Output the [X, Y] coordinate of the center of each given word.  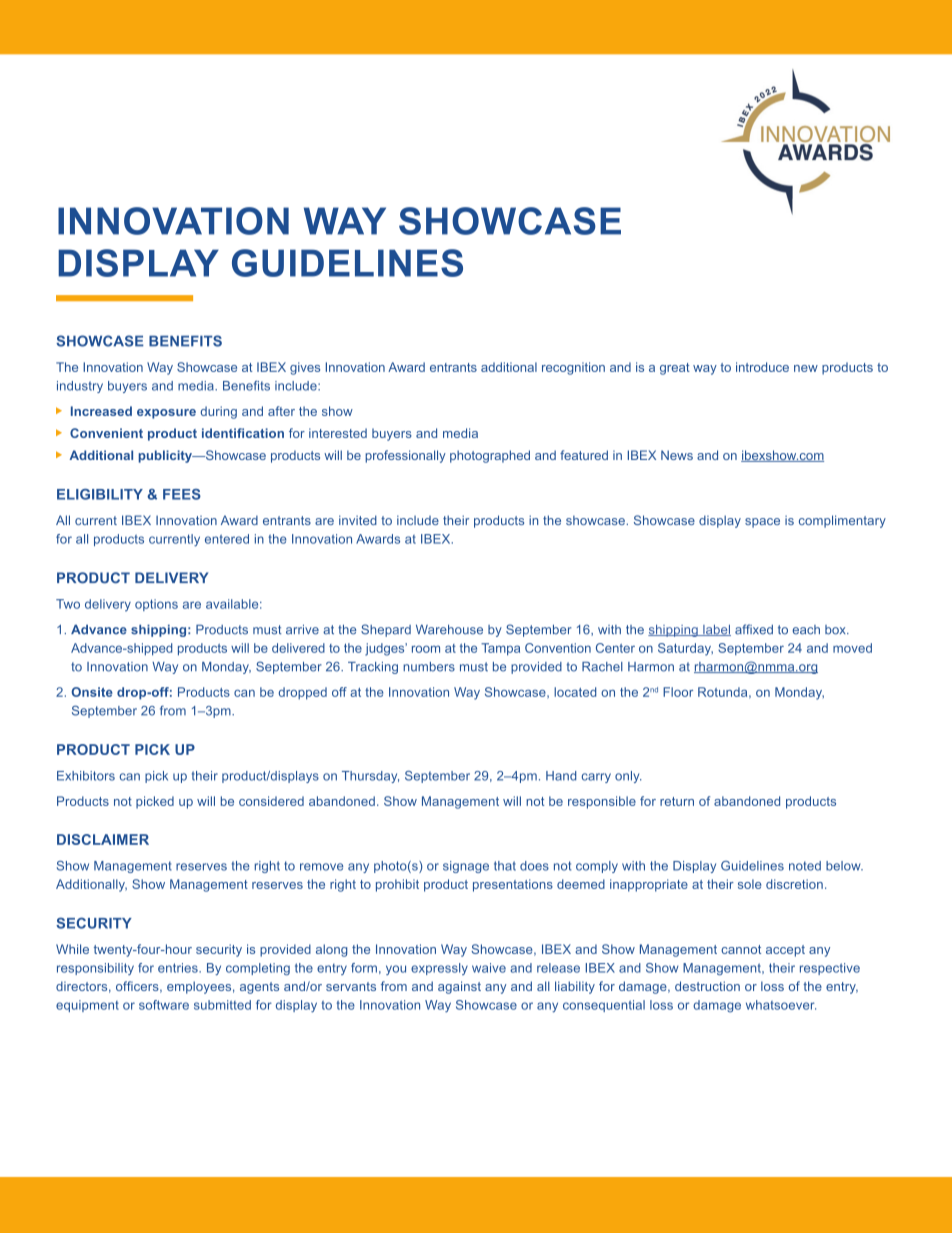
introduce [762, 367]
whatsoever [781, 1005]
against [459, 987]
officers [138, 987]
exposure [166, 414]
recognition [573, 368]
